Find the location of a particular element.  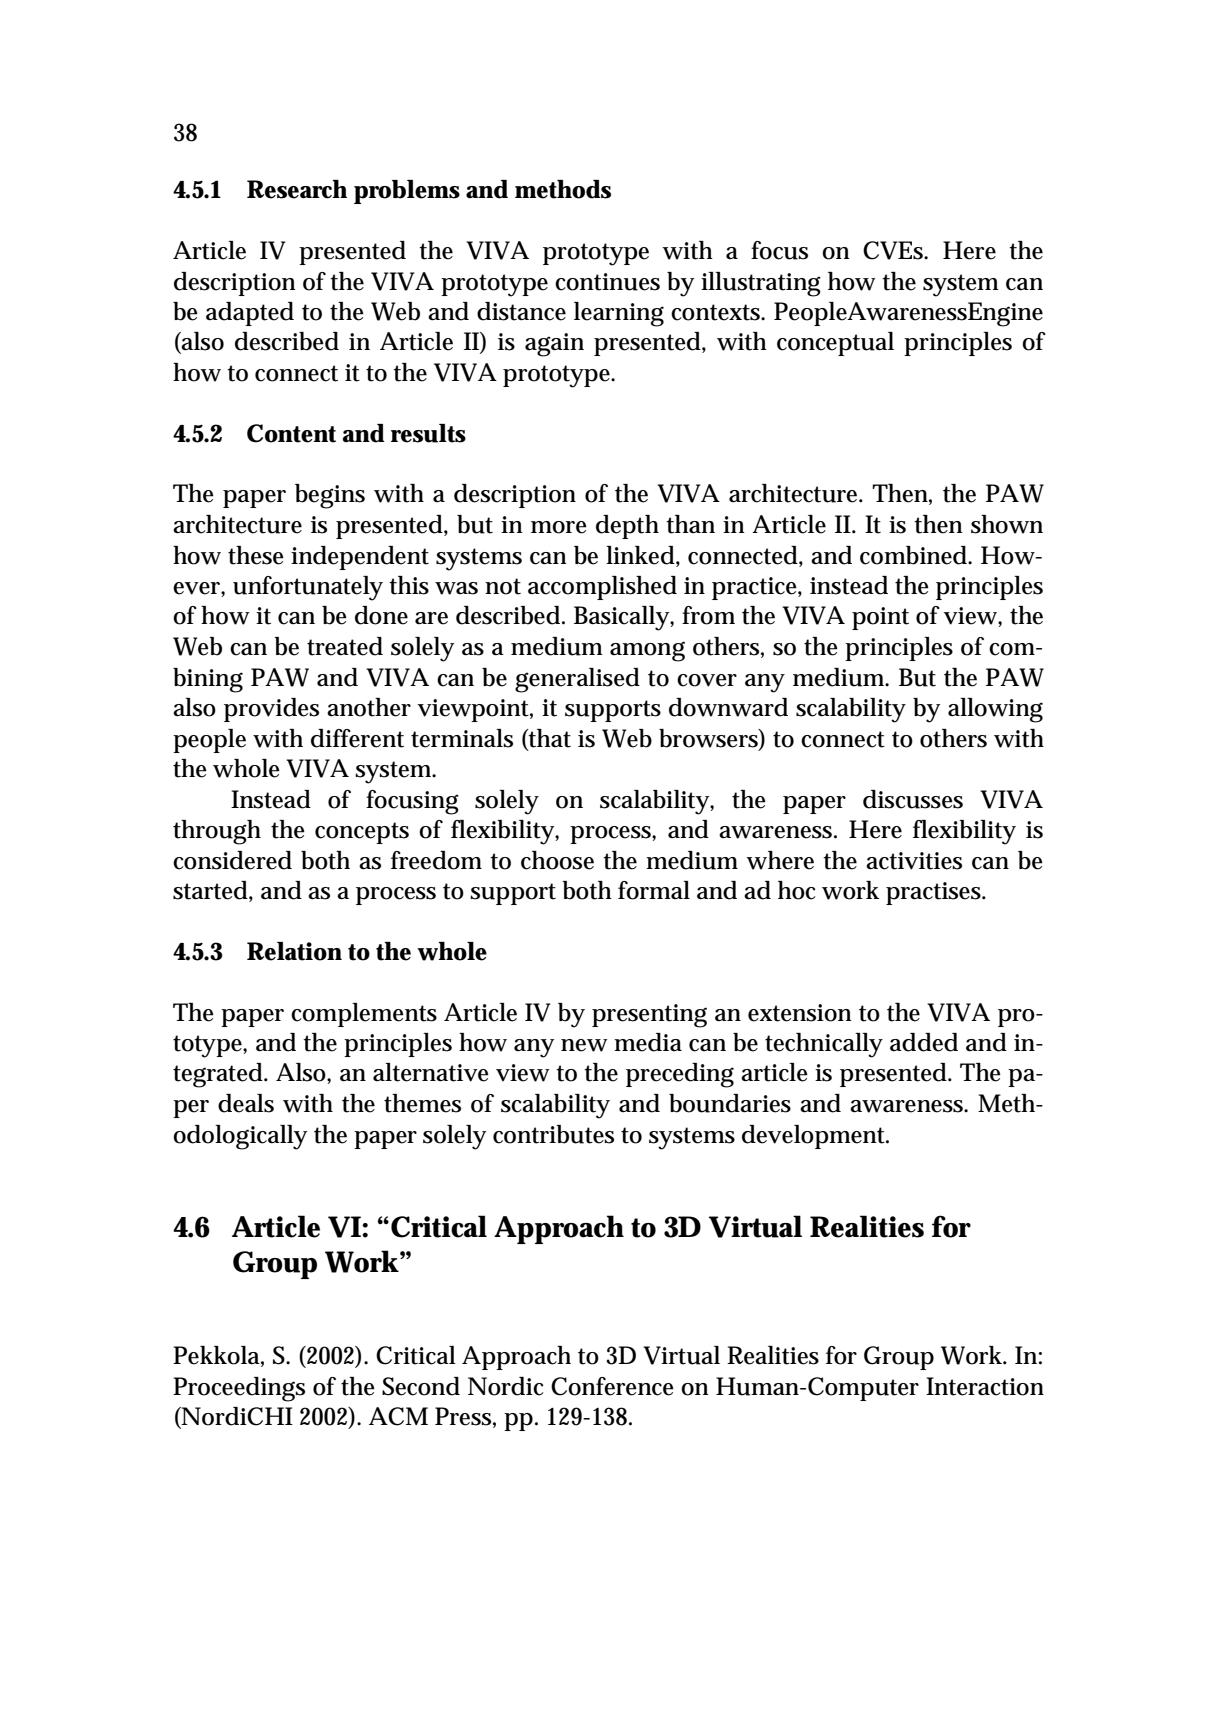

Research is located at coordinates (297, 189).
